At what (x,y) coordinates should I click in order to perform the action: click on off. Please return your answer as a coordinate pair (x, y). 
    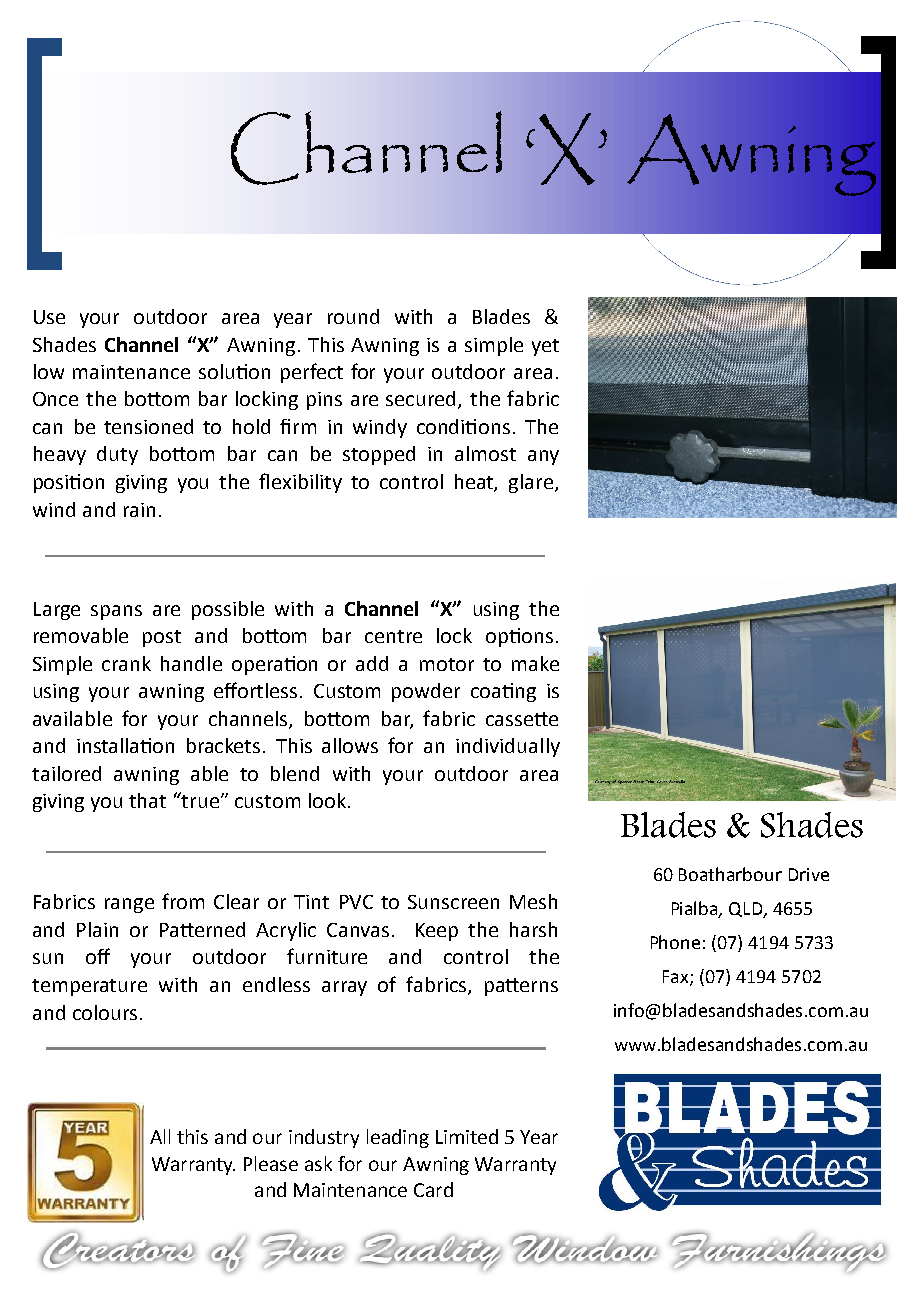
    Looking at the image, I should click on (98, 956).
